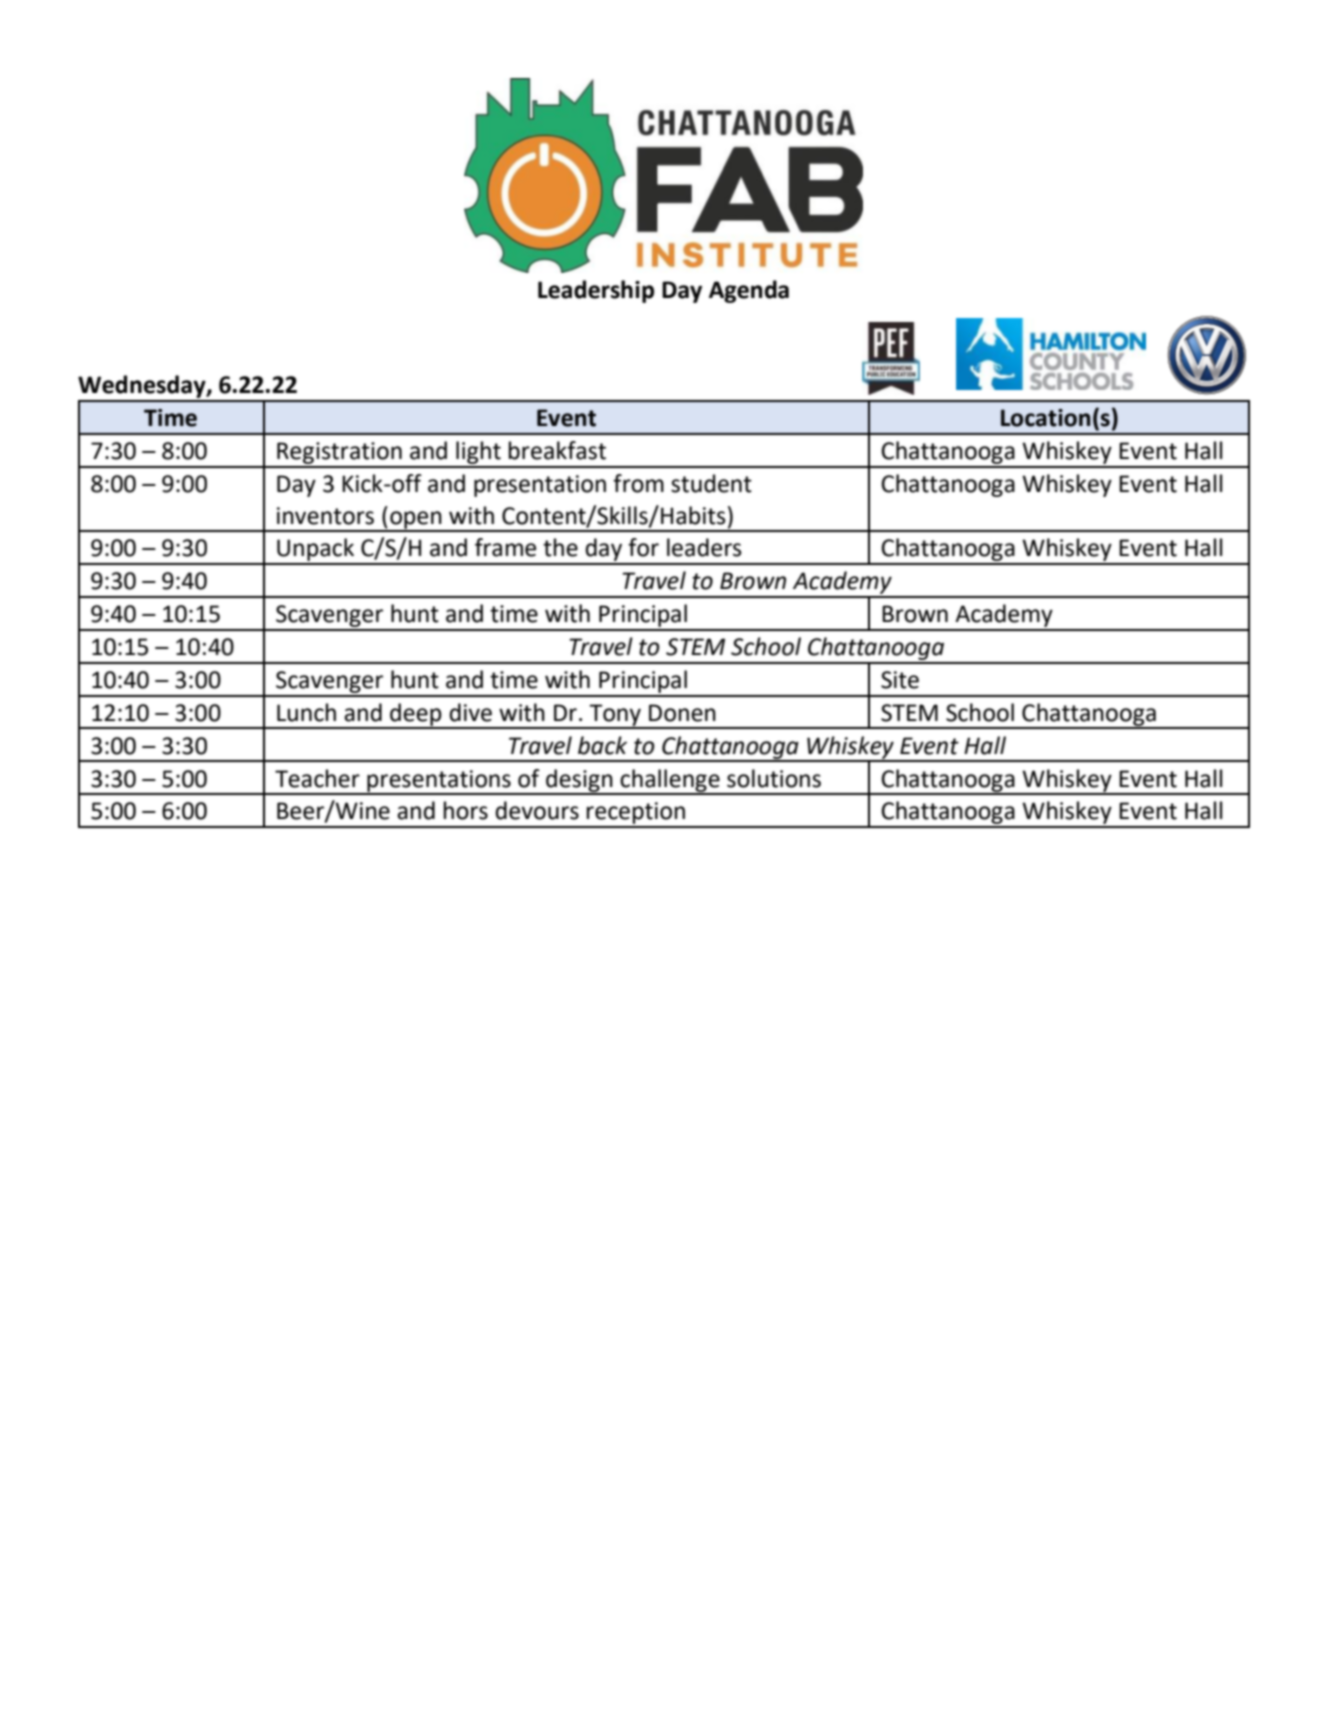 The image size is (1327, 1717). Describe the element at coordinates (416, 521) in the page. I see `open` at that location.
